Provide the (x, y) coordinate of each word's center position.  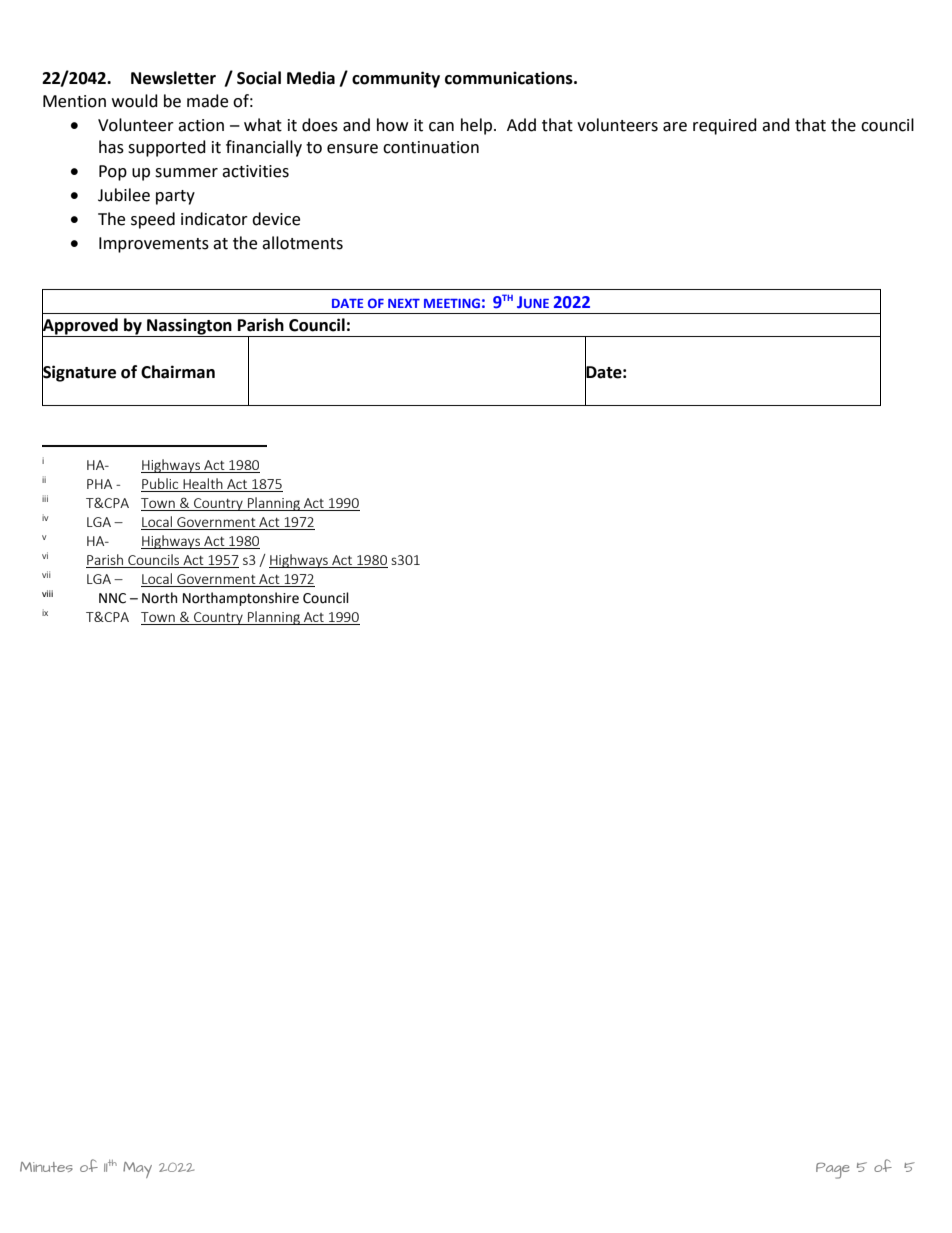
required (725, 126)
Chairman (178, 372)
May (137, 1170)
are (675, 127)
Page (832, 1170)
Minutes (46, 1167)
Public (160, 483)
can (441, 127)
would (135, 101)
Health (203, 483)
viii (47, 593)
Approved (81, 326)
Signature (79, 373)
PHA (99, 484)
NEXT (404, 303)
